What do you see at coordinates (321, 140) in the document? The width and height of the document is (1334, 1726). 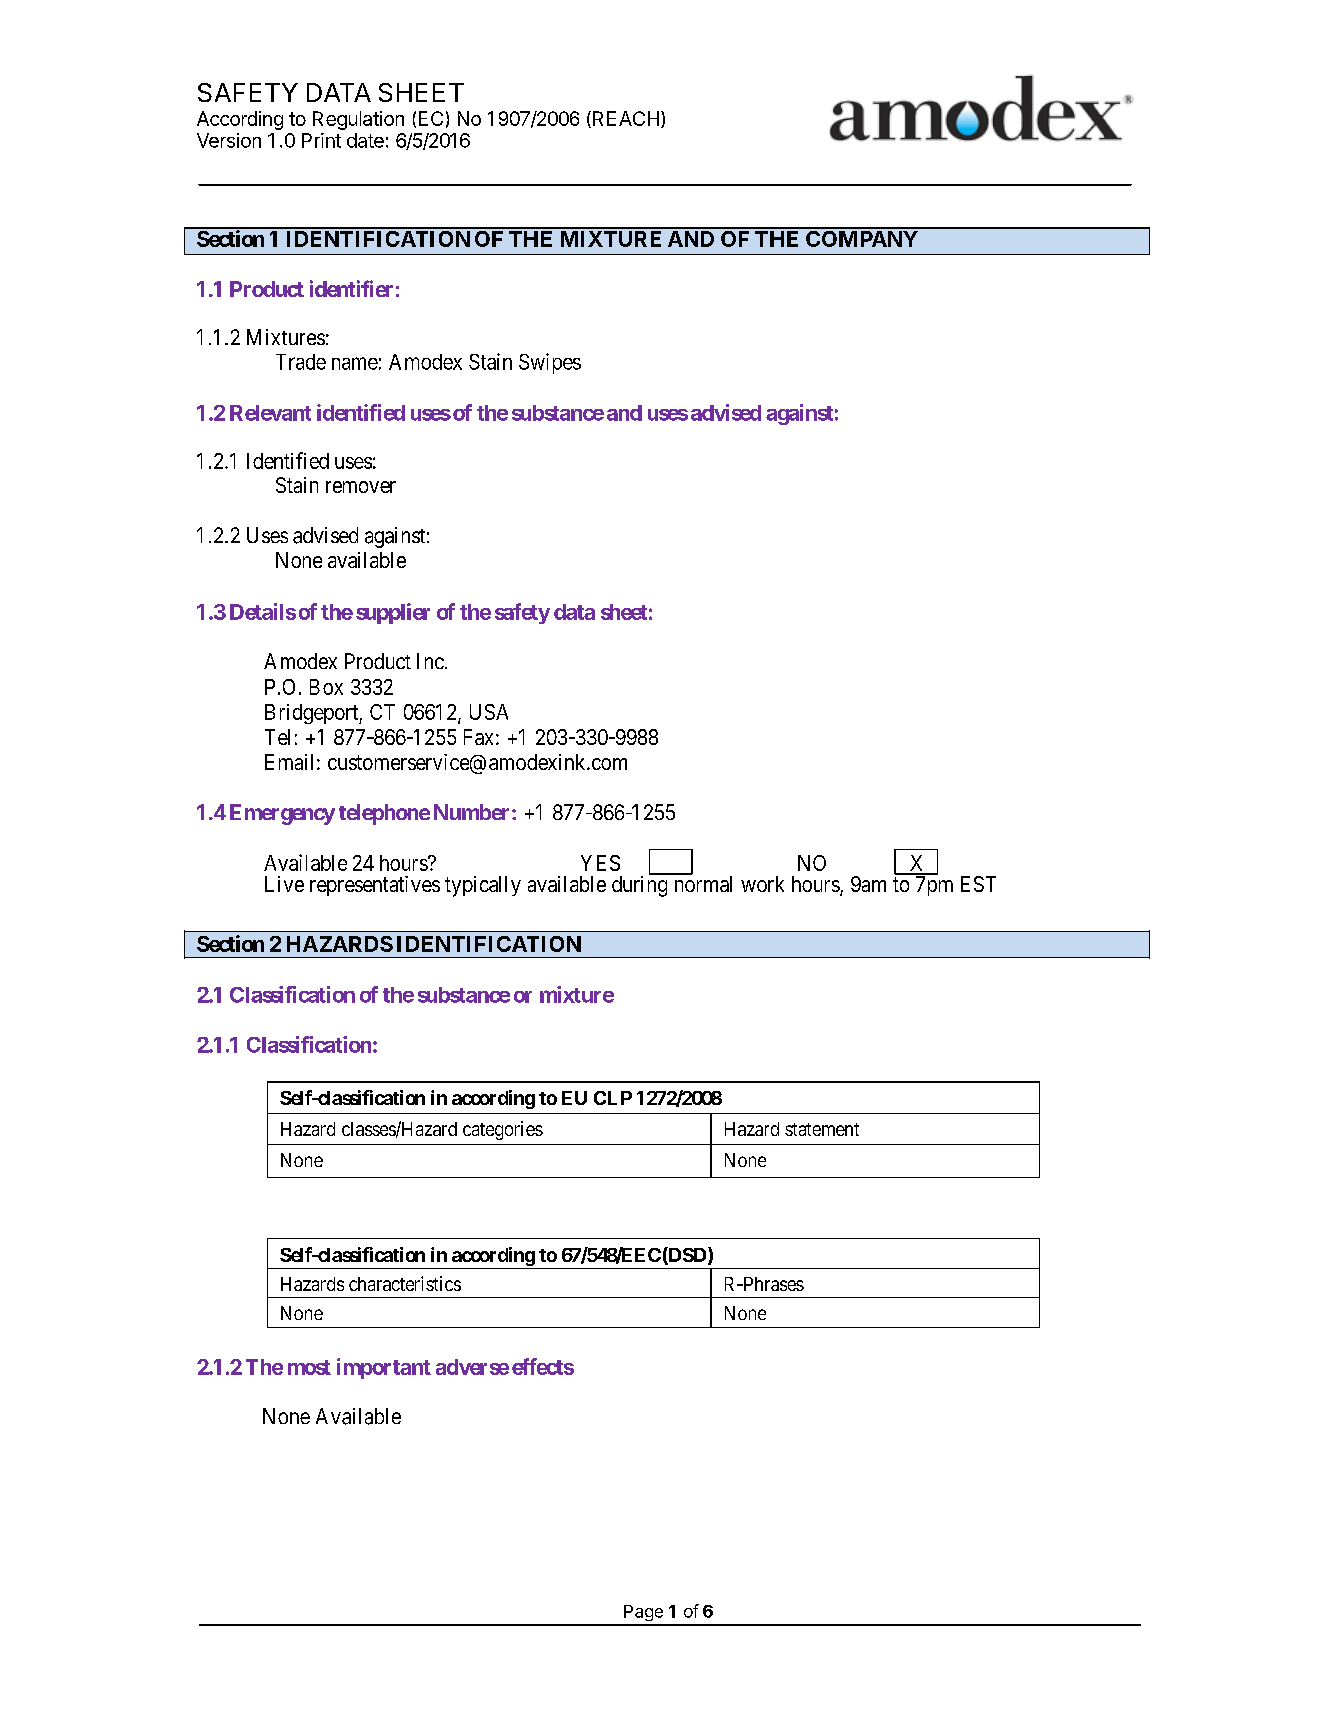 I see `Print` at bounding box center [321, 140].
